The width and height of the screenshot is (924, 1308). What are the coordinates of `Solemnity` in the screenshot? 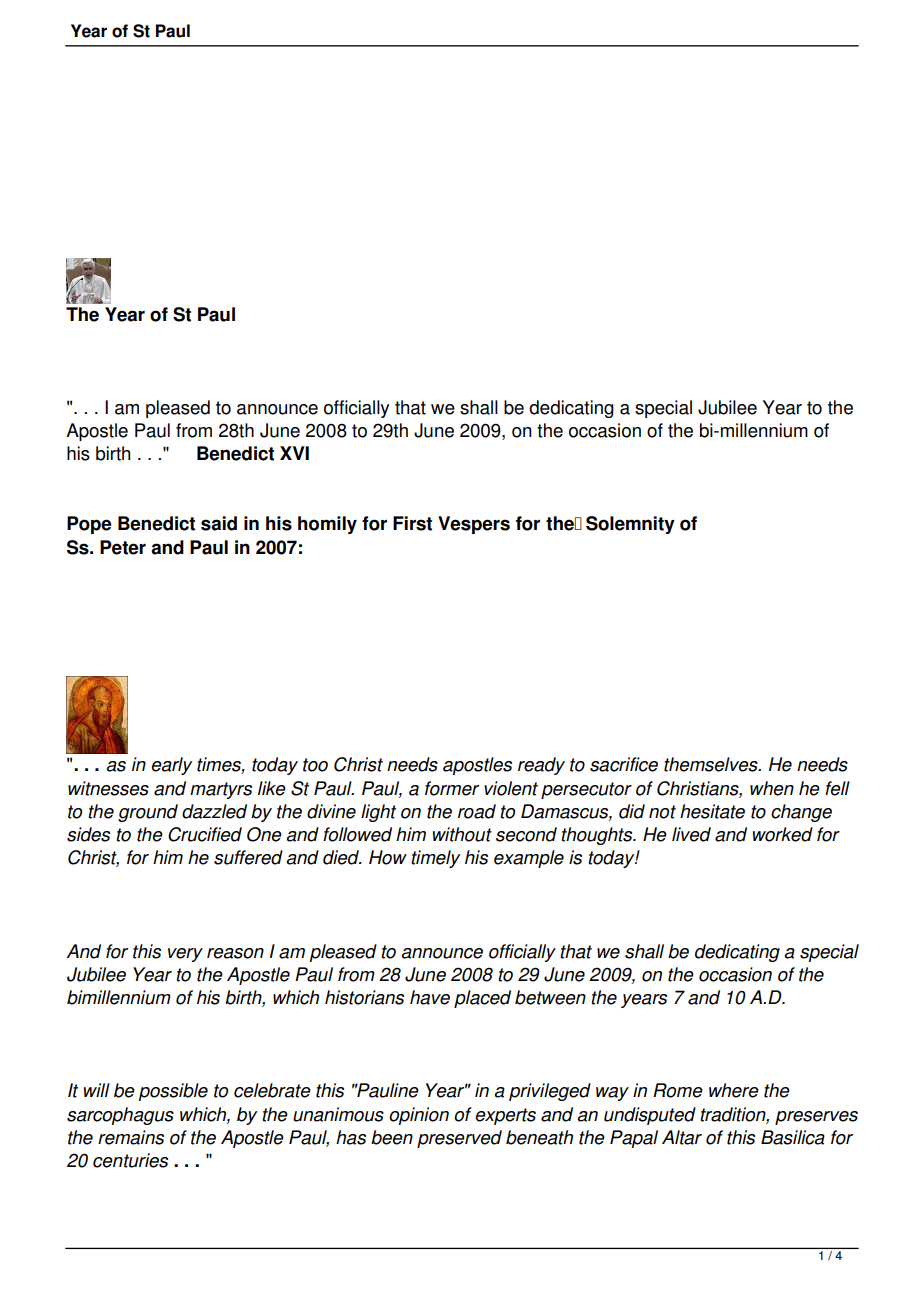 It's located at (630, 525).
